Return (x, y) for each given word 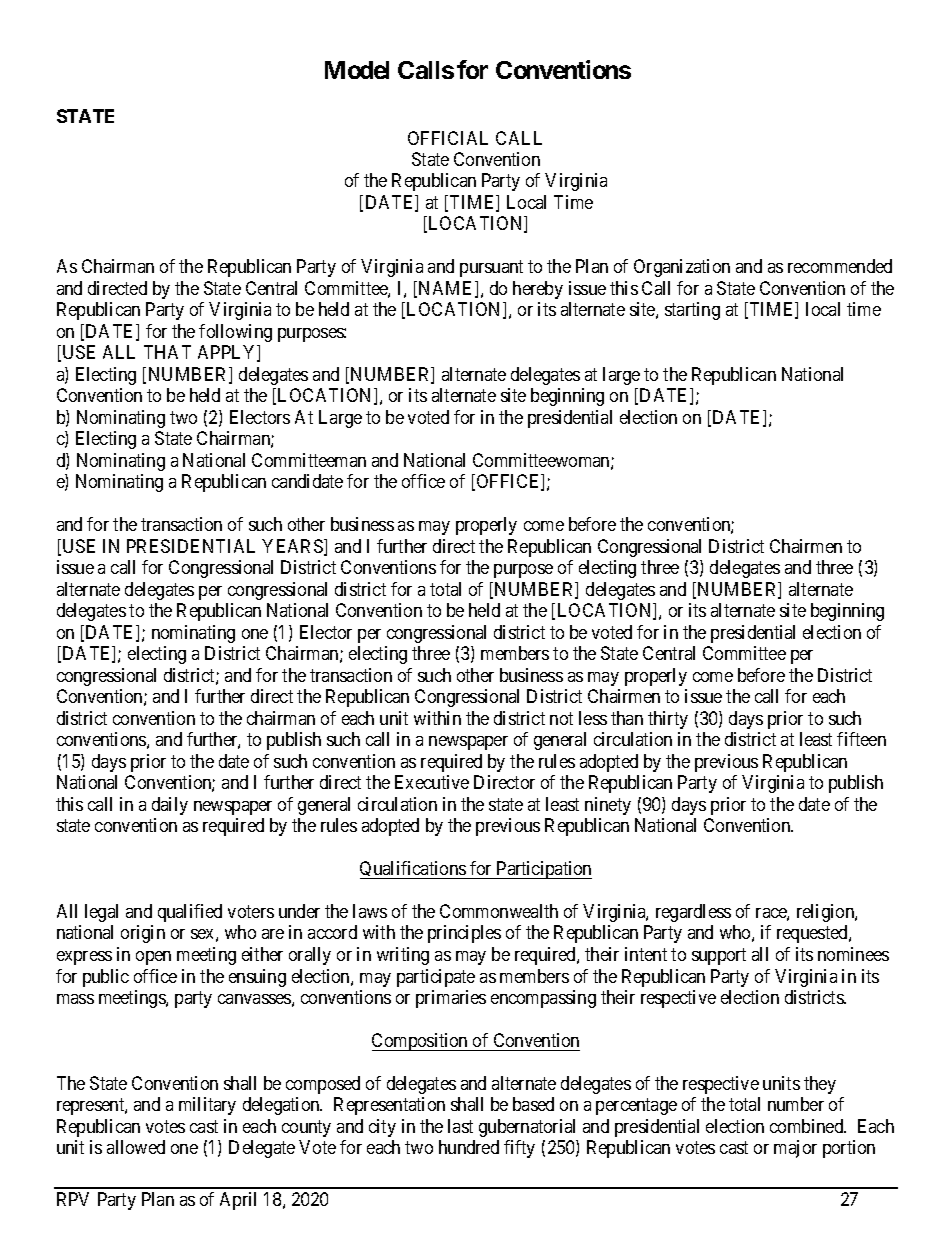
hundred (469, 1147)
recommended (840, 266)
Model (357, 70)
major (795, 1149)
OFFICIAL (448, 138)
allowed (136, 1147)
